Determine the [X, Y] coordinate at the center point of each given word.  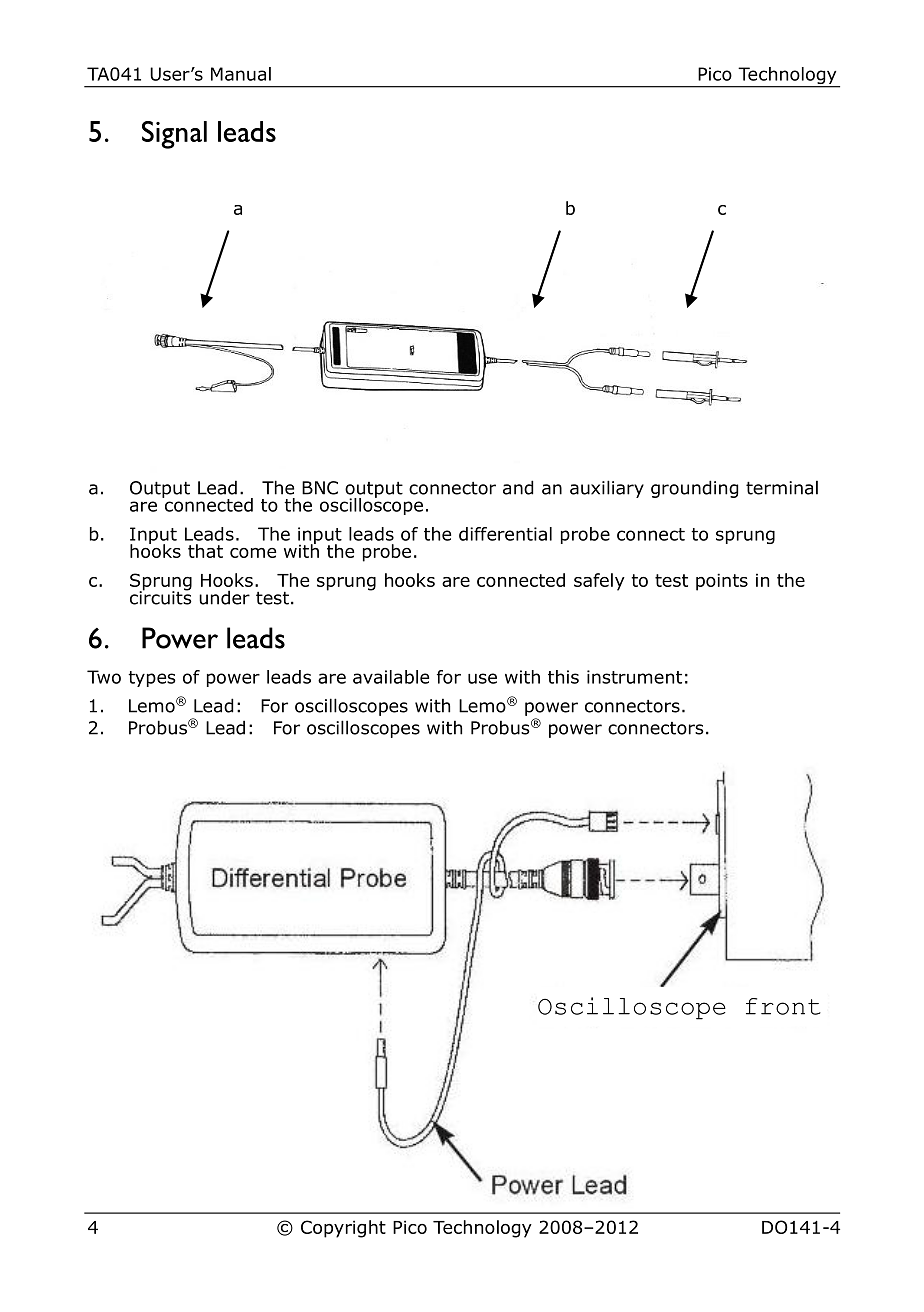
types [152, 679]
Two [104, 677]
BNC [320, 488]
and [518, 487]
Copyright [343, 1229]
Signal [174, 135]
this [563, 677]
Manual [241, 74]
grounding [694, 489]
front [783, 1006]
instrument [634, 677]
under [224, 597]
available [391, 677]
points [722, 582]
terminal [782, 487]
